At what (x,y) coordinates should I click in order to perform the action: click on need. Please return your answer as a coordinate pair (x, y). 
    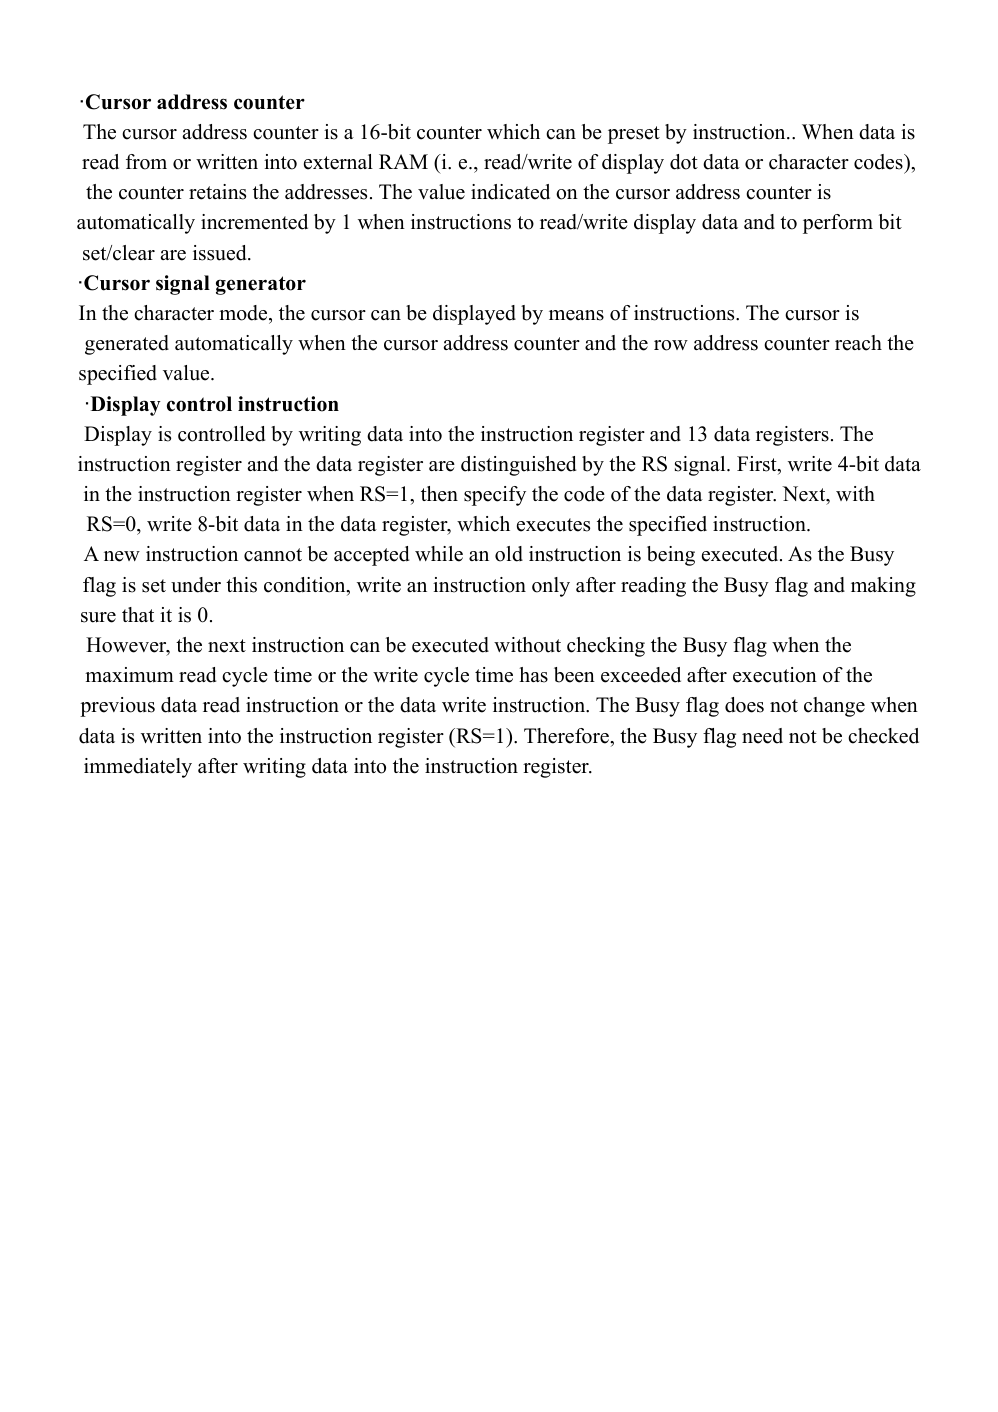
    Looking at the image, I should click on (762, 736).
